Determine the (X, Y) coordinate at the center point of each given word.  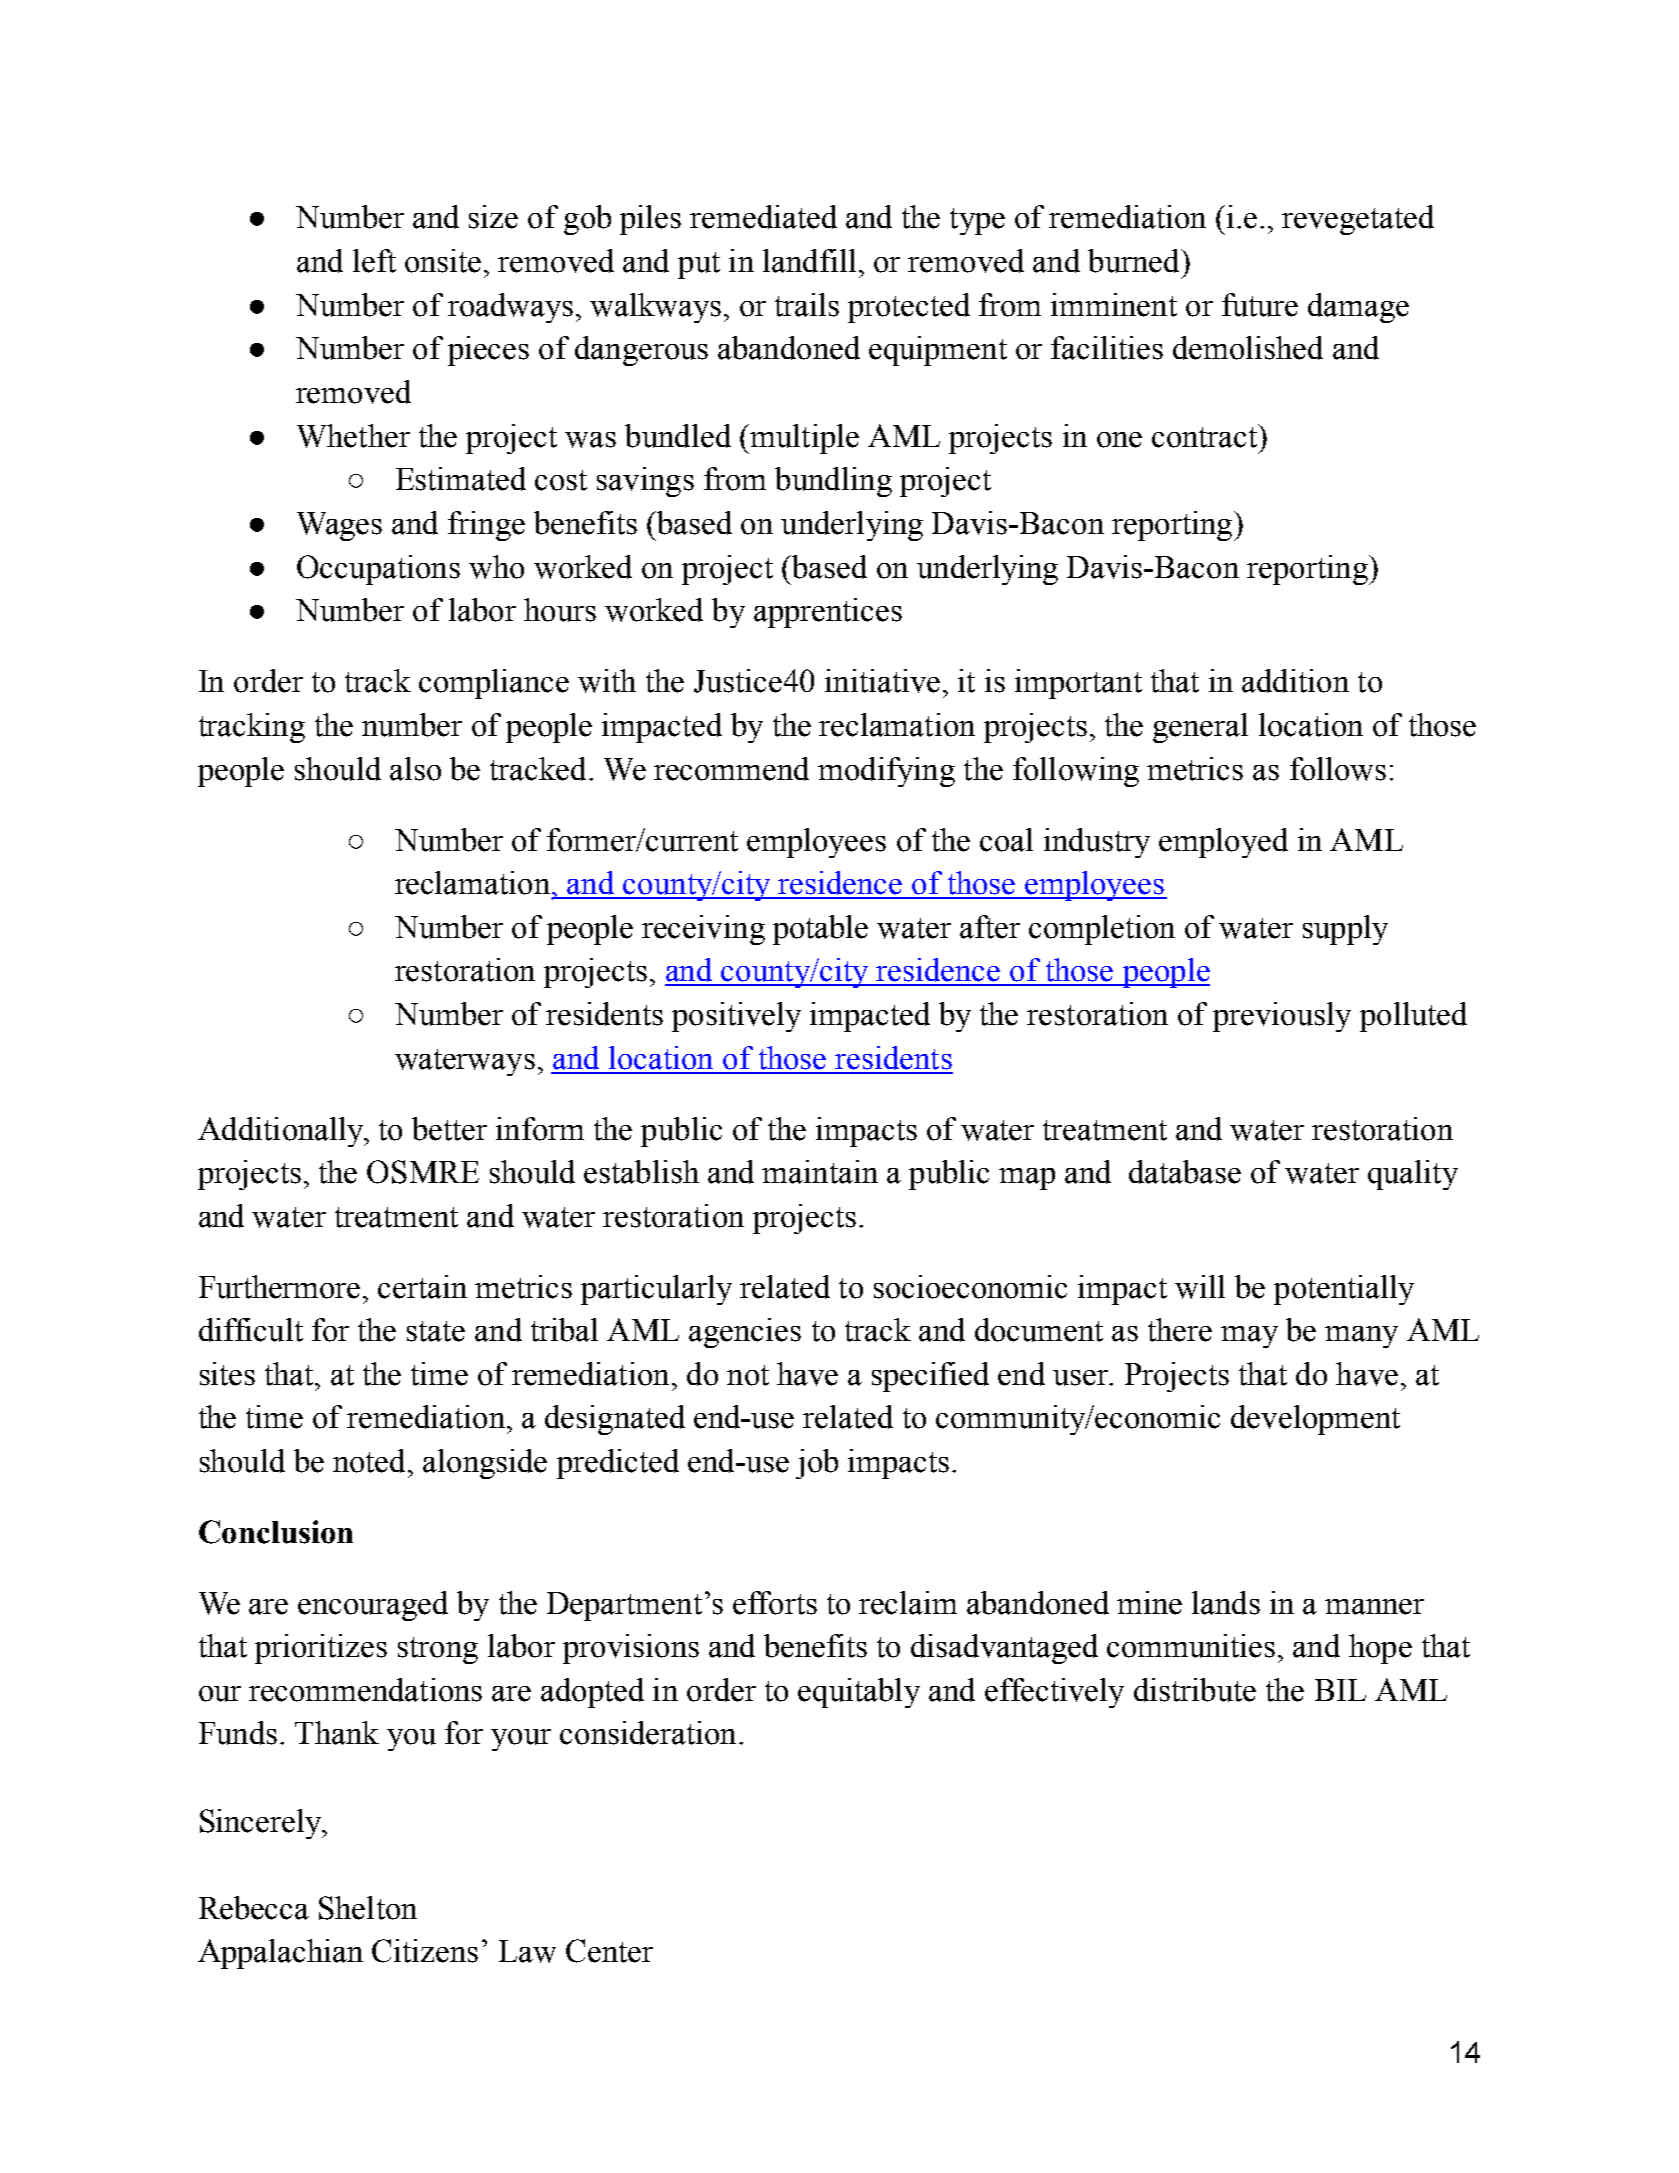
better (449, 1129)
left (374, 261)
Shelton (368, 1908)
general (1200, 728)
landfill (809, 261)
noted (369, 1461)
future (1260, 305)
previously (1282, 1017)
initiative (882, 681)
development (1315, 1420)
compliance (494, 684)
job (817, 1464)
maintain (820, 1172)
